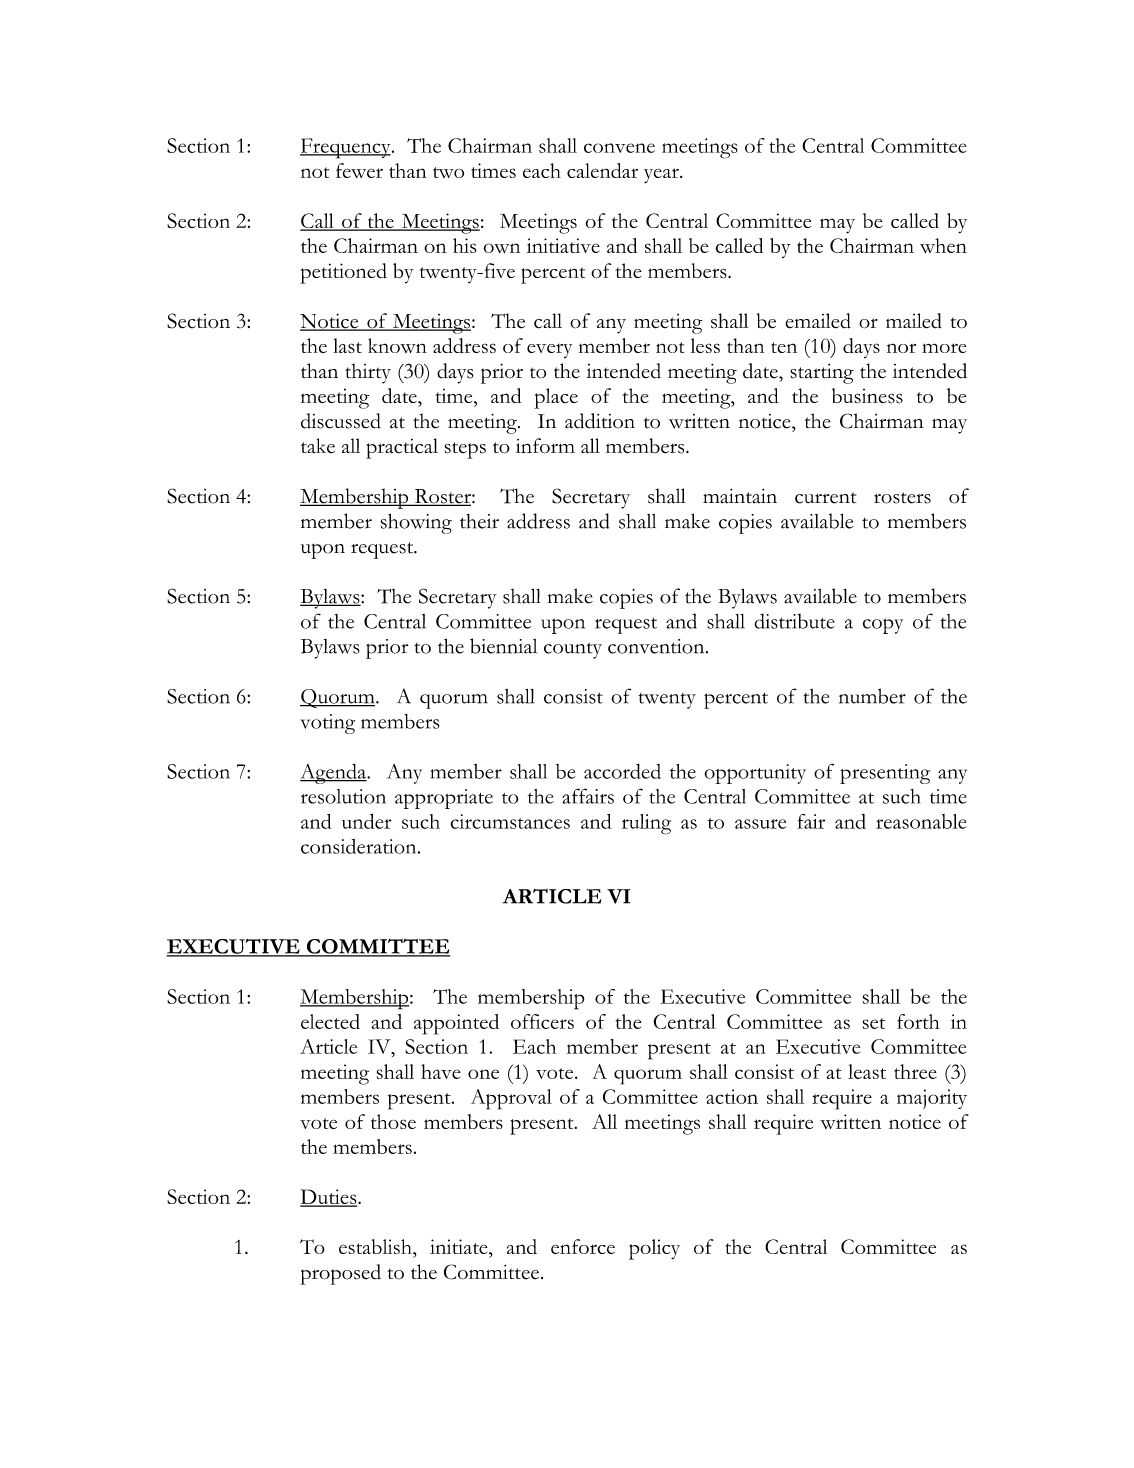  I want to click on policy, so click(654, 1249).
